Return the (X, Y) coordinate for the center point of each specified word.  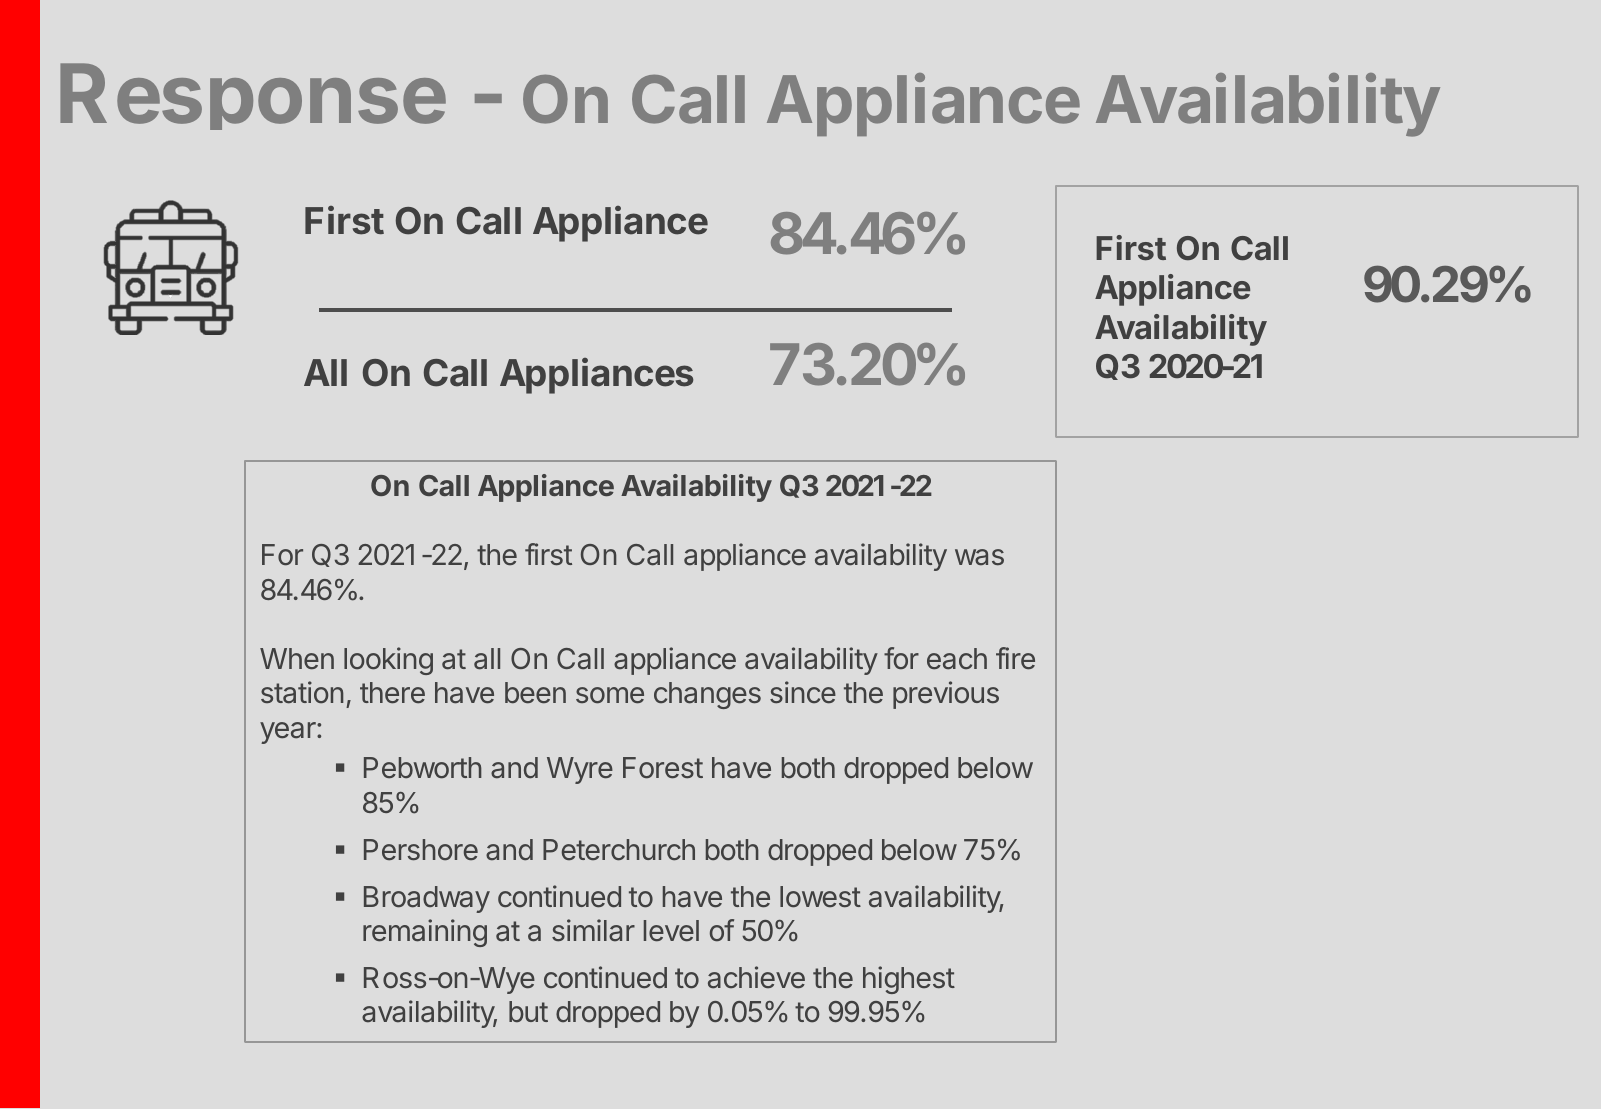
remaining (425, 933)
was (979, 557)
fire (1015, 658)
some (610, 695)
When (297, 659)
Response (253, 96)
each (957, 659)
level (671, 931)
